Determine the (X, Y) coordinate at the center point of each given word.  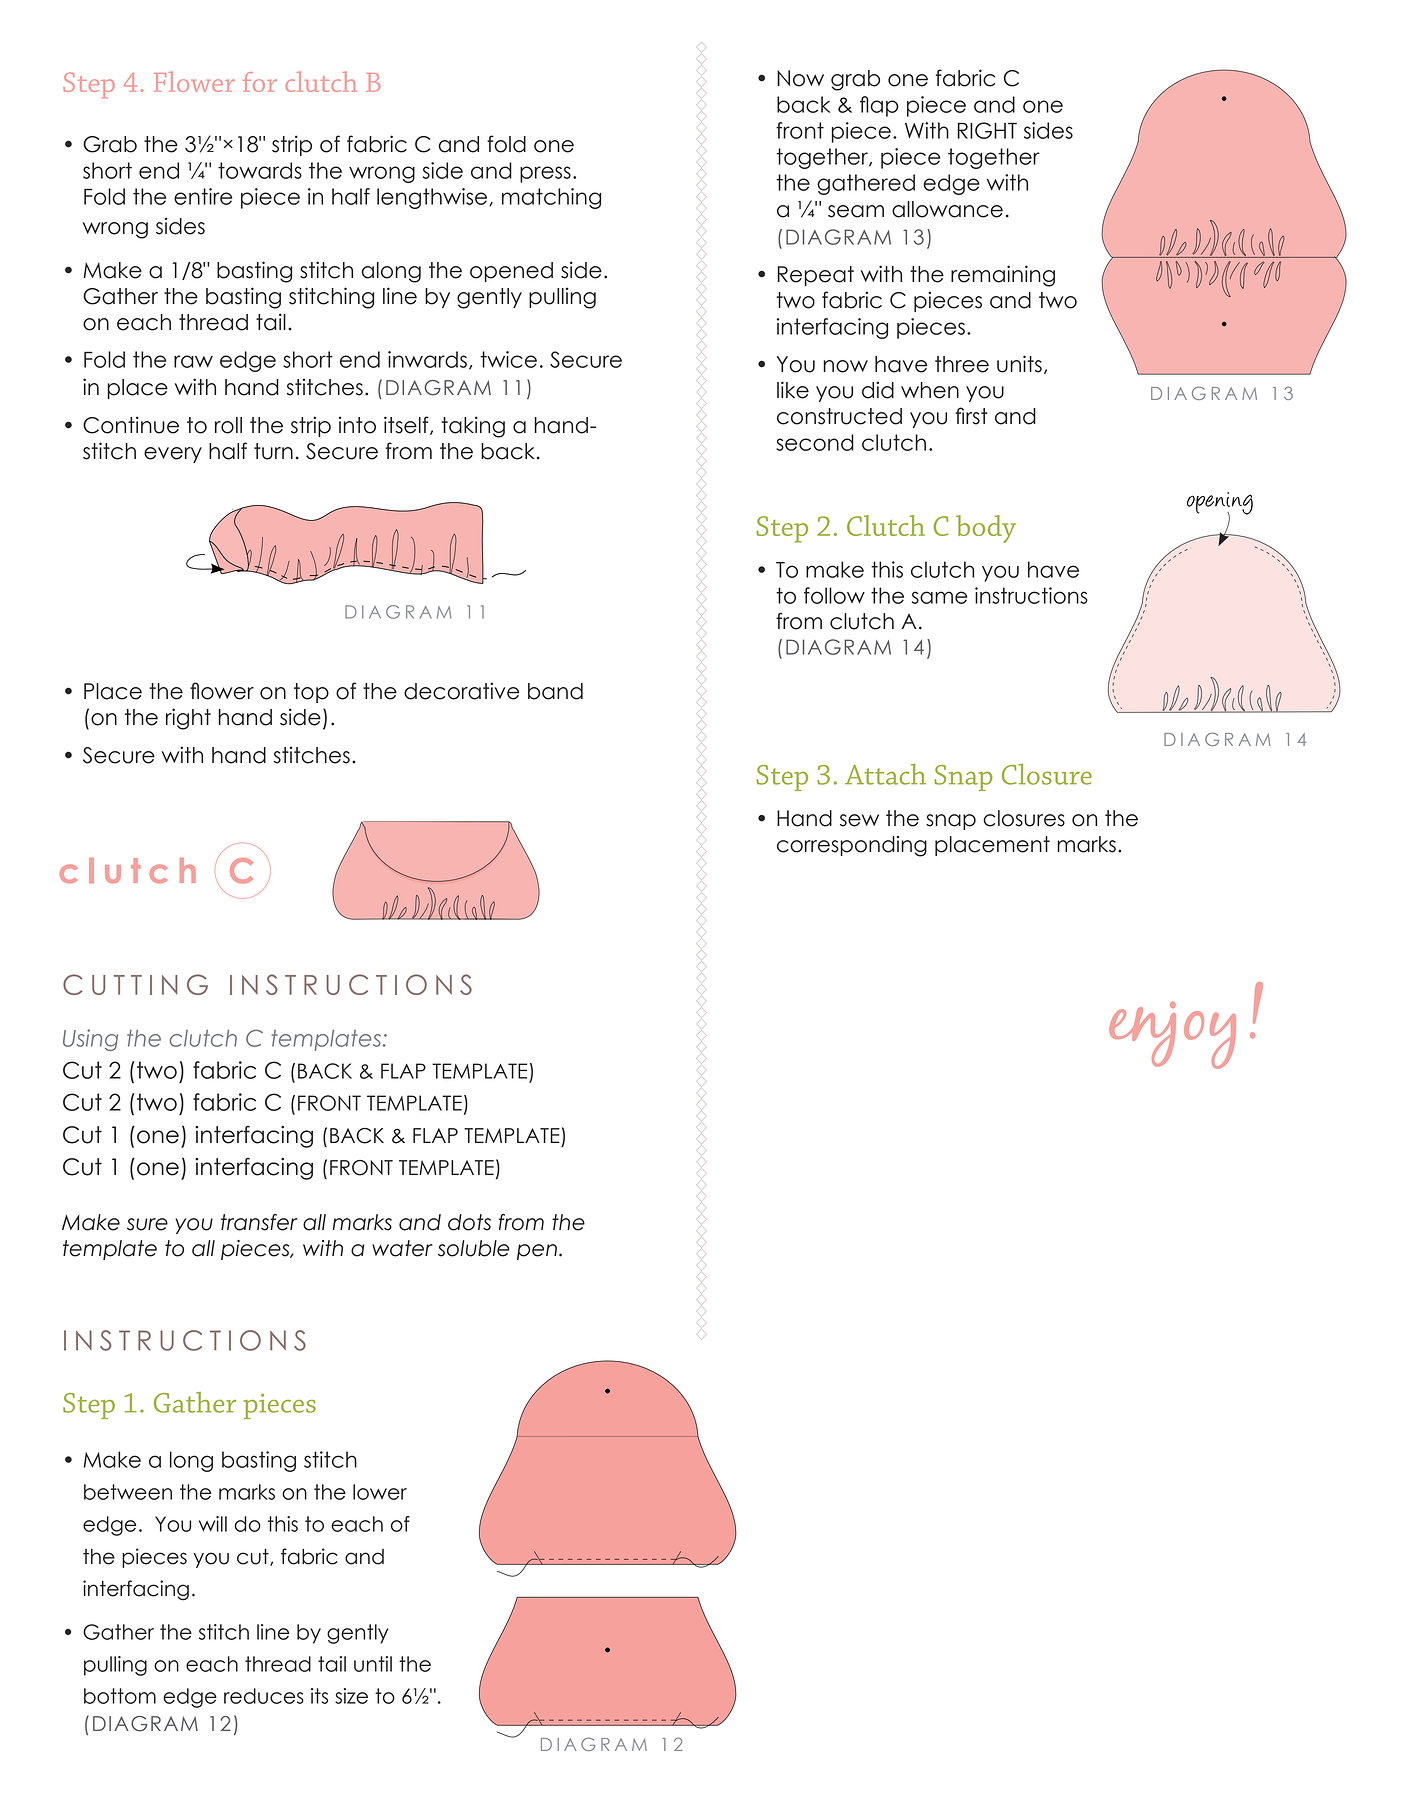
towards (260, 170)
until (373, 1664)
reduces (264, 1696)
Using (90, 1040)
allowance (947, 209)
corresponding (852, 846)
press (545, 174)
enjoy (1172, 1035)
